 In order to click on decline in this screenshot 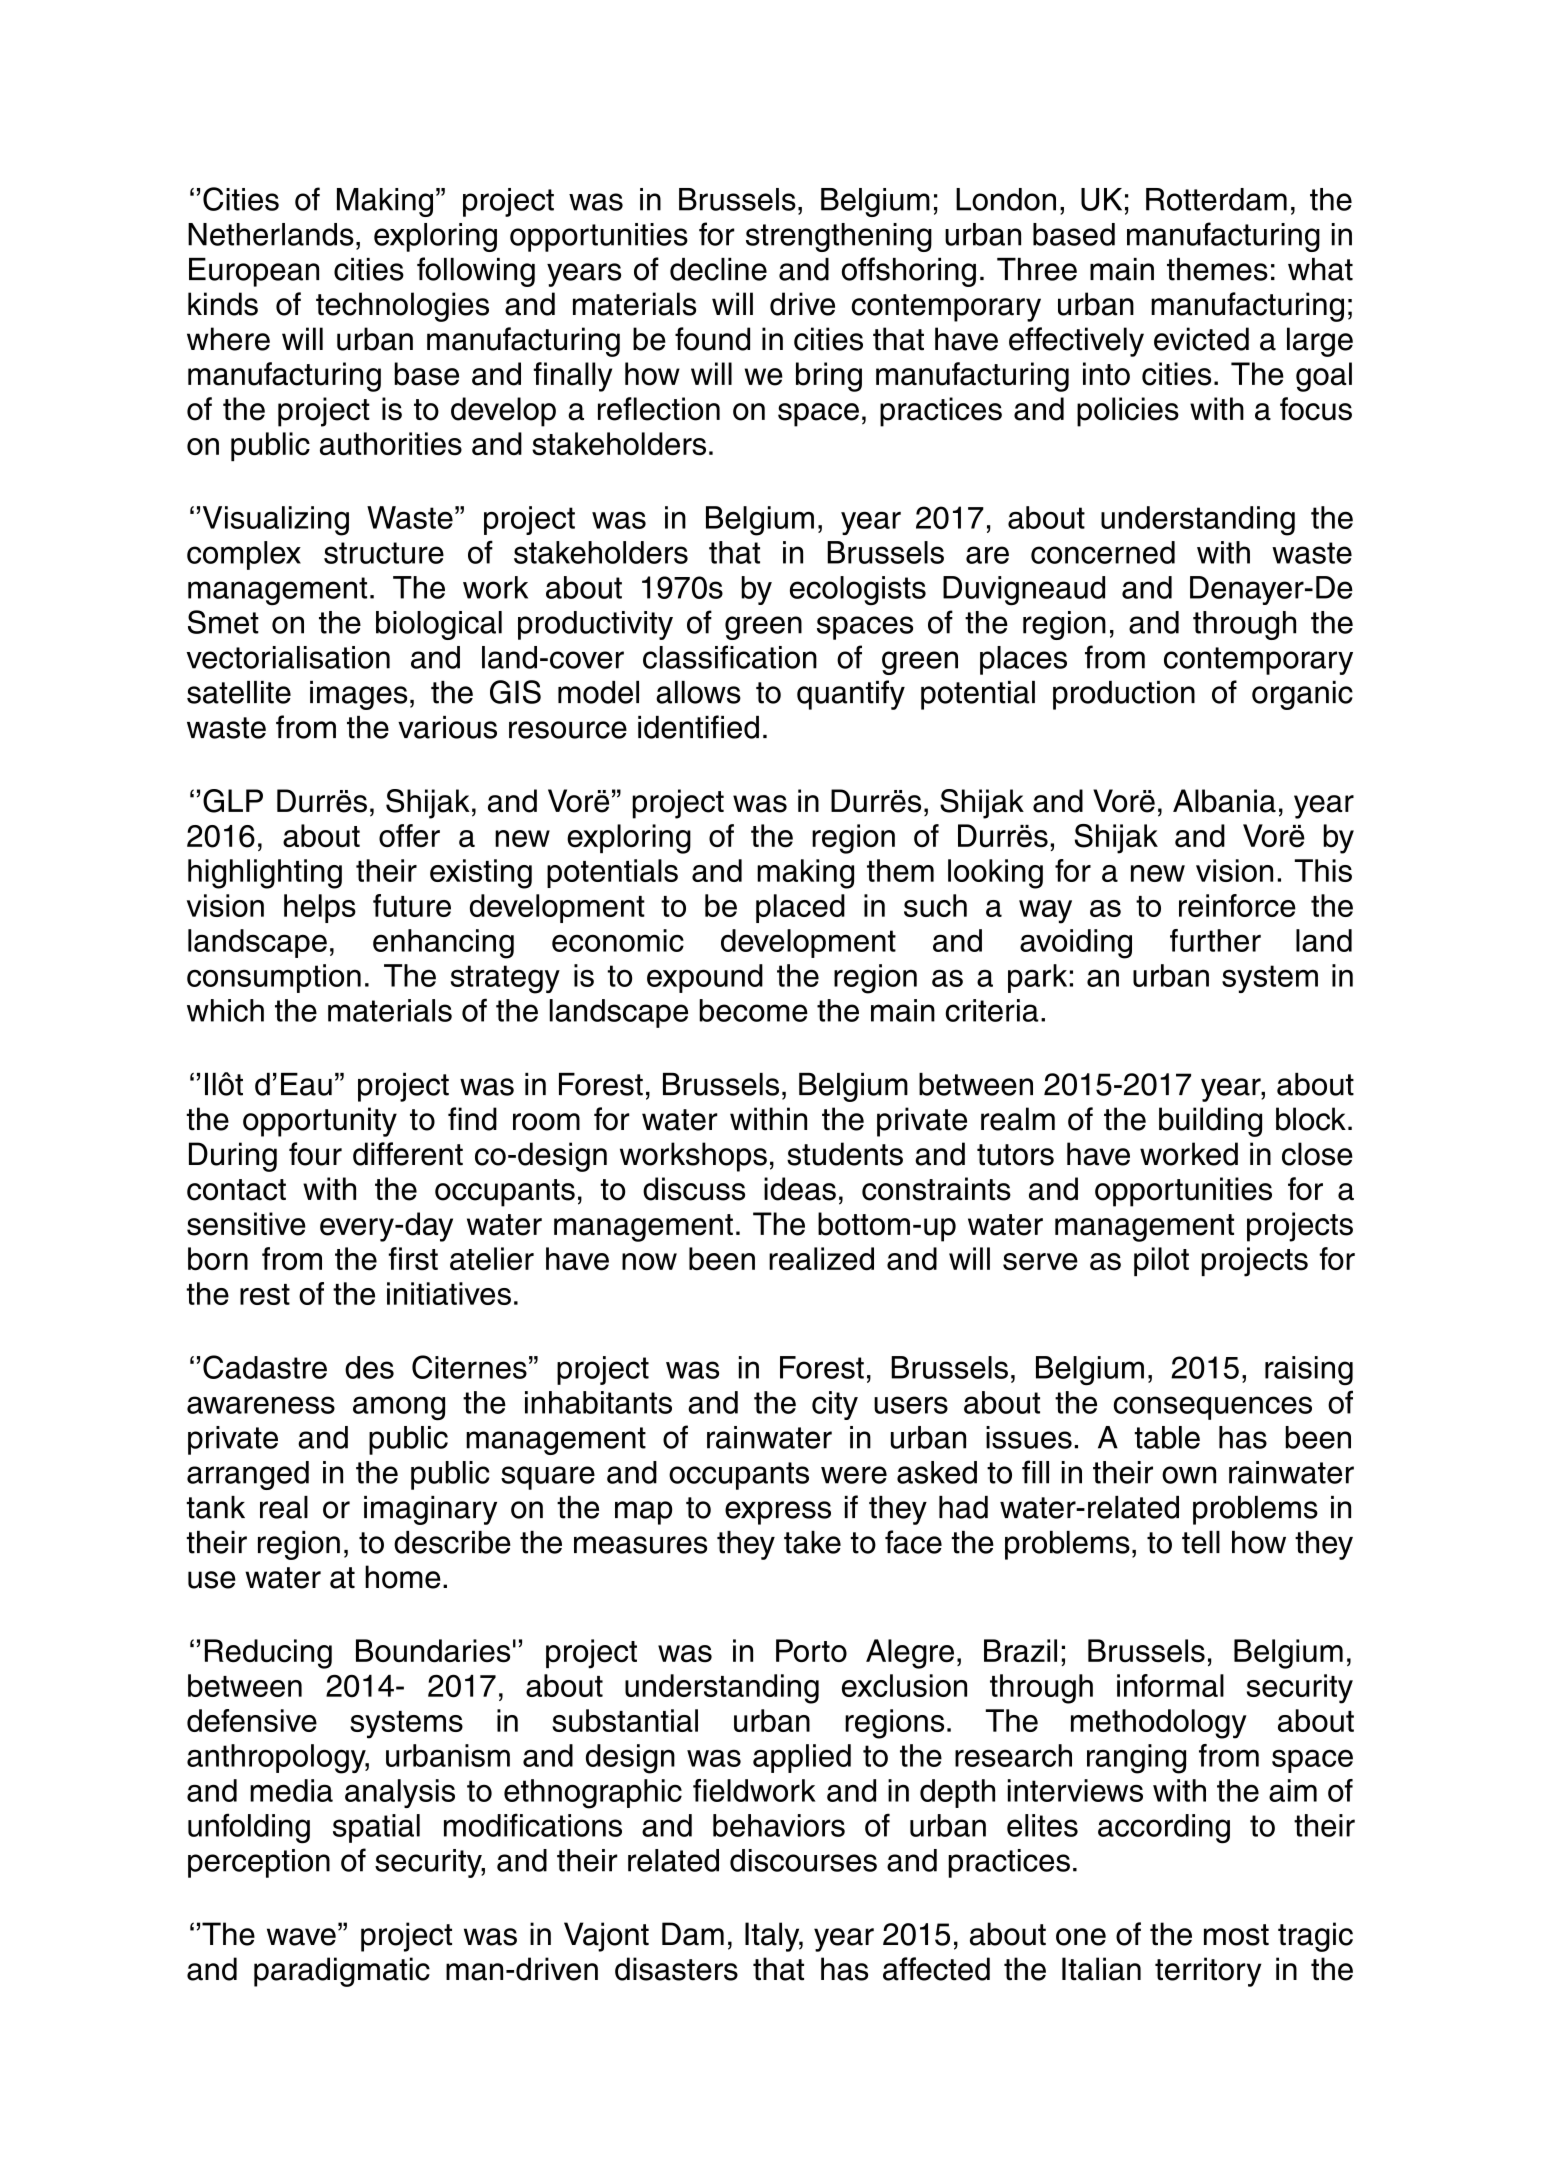, I will do `click(718, 269)`.
